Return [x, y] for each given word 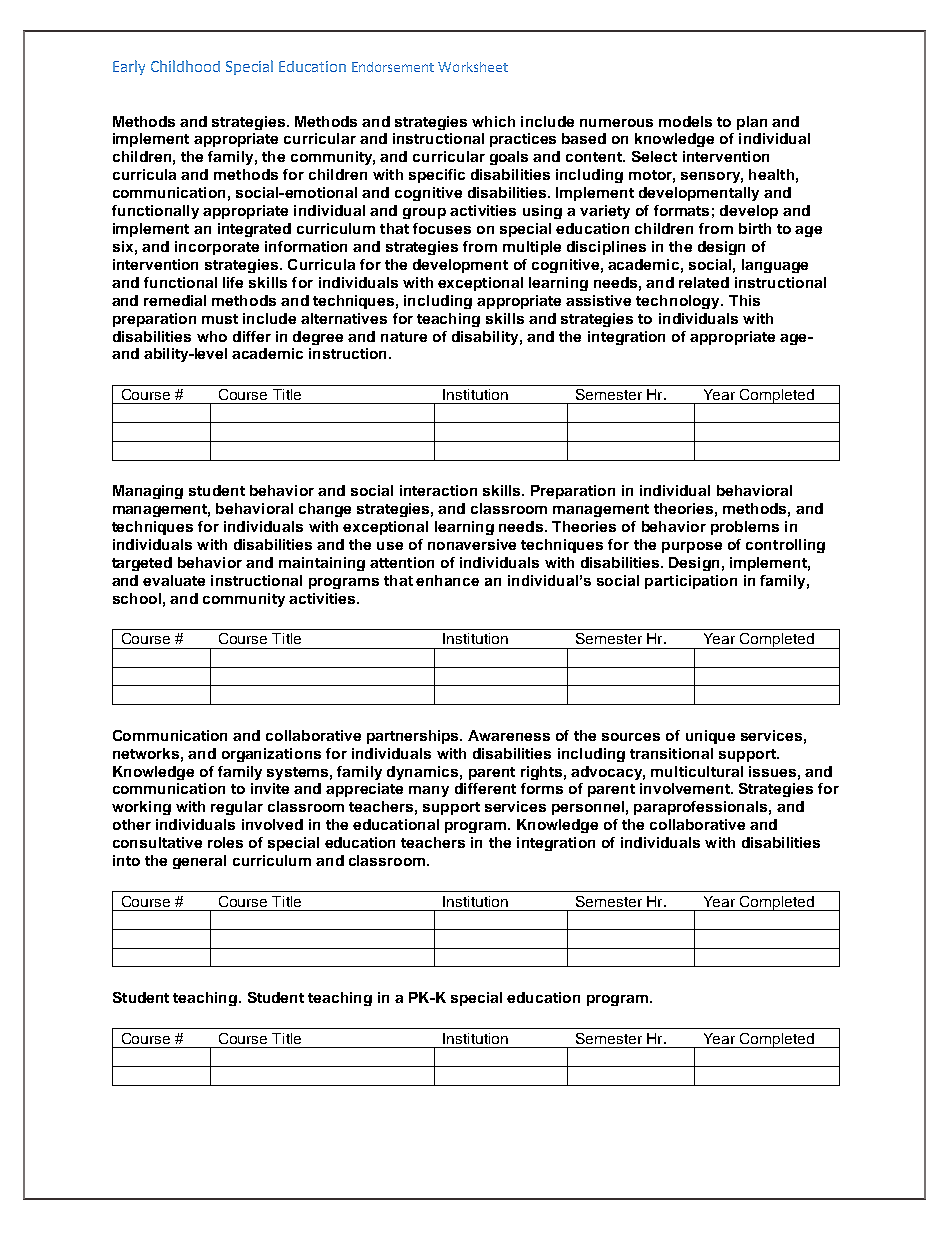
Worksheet [473, 67]
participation [691, 582]
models [685, 121]
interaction [438, 490]
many [429, 791]
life [233, 282]
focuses [442, 228]
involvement [686, 788]
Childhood [185, 66]
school [137, 598]
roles [225, 842]
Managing [148, 492]
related [704, 282]
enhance [447, 580]
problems [745, 528]
